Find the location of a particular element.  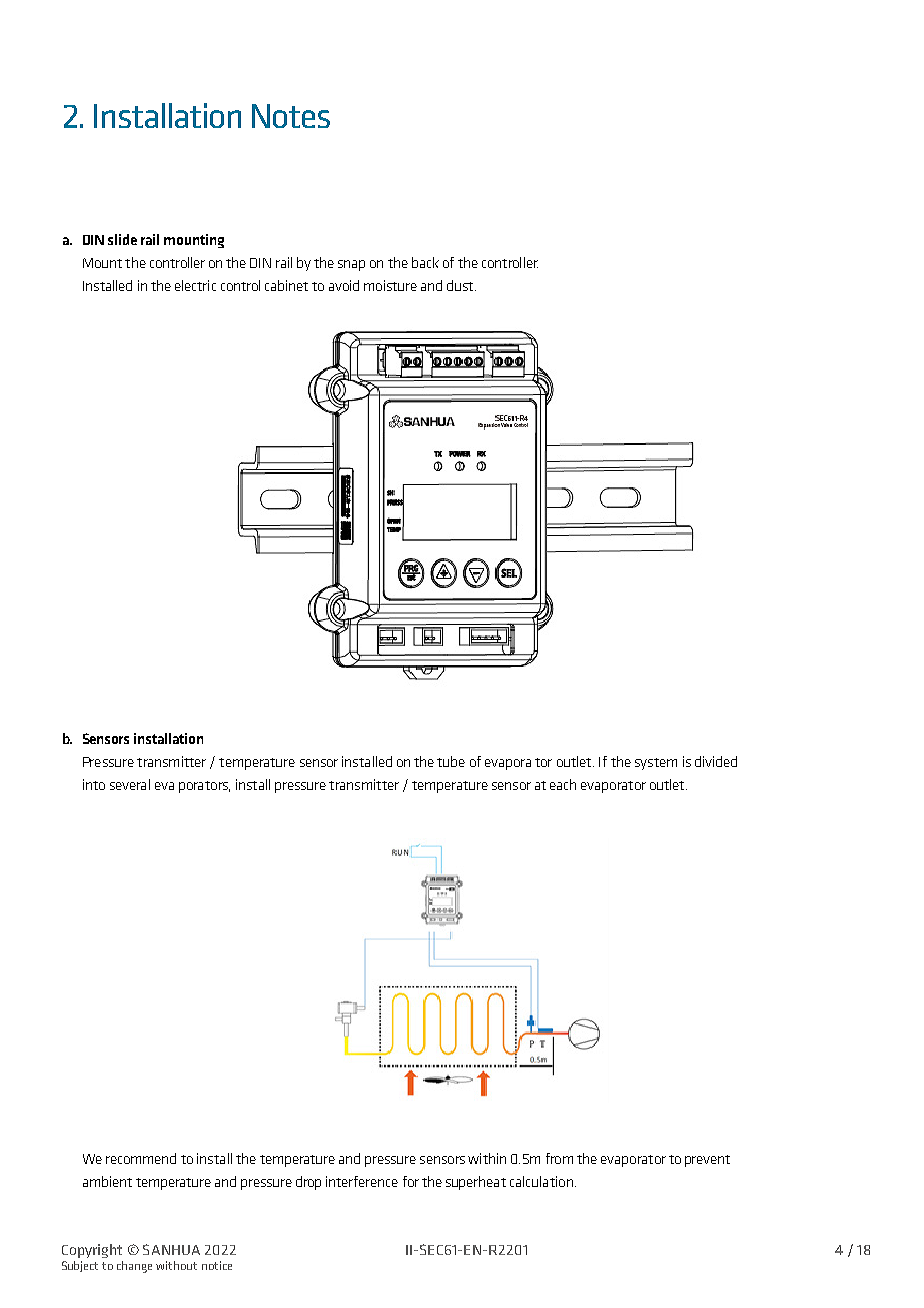

prevent is located at coordinates (707, 1161).
